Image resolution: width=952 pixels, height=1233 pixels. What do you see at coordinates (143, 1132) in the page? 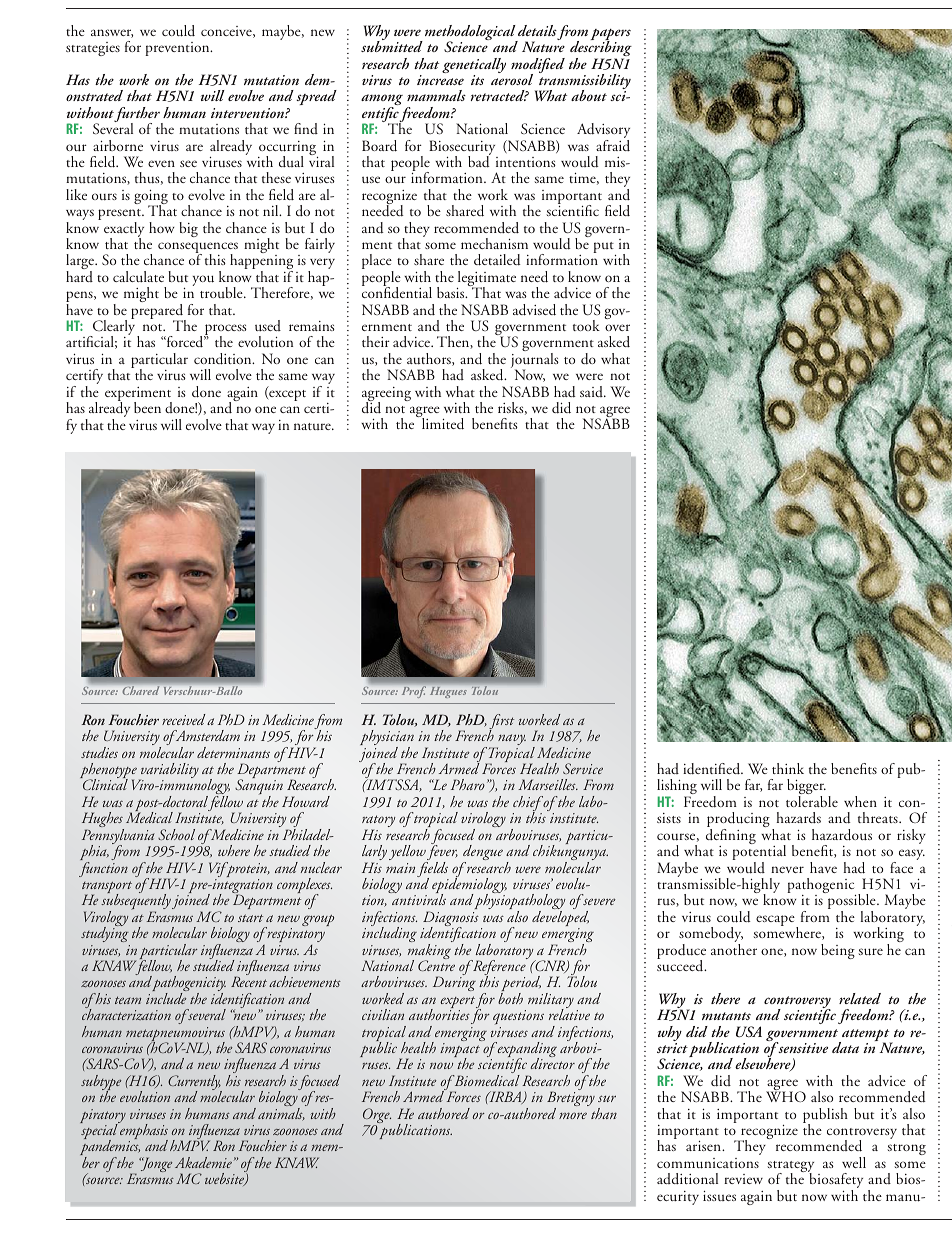
I see `emphasis` at bounding box center [143, 1132].
